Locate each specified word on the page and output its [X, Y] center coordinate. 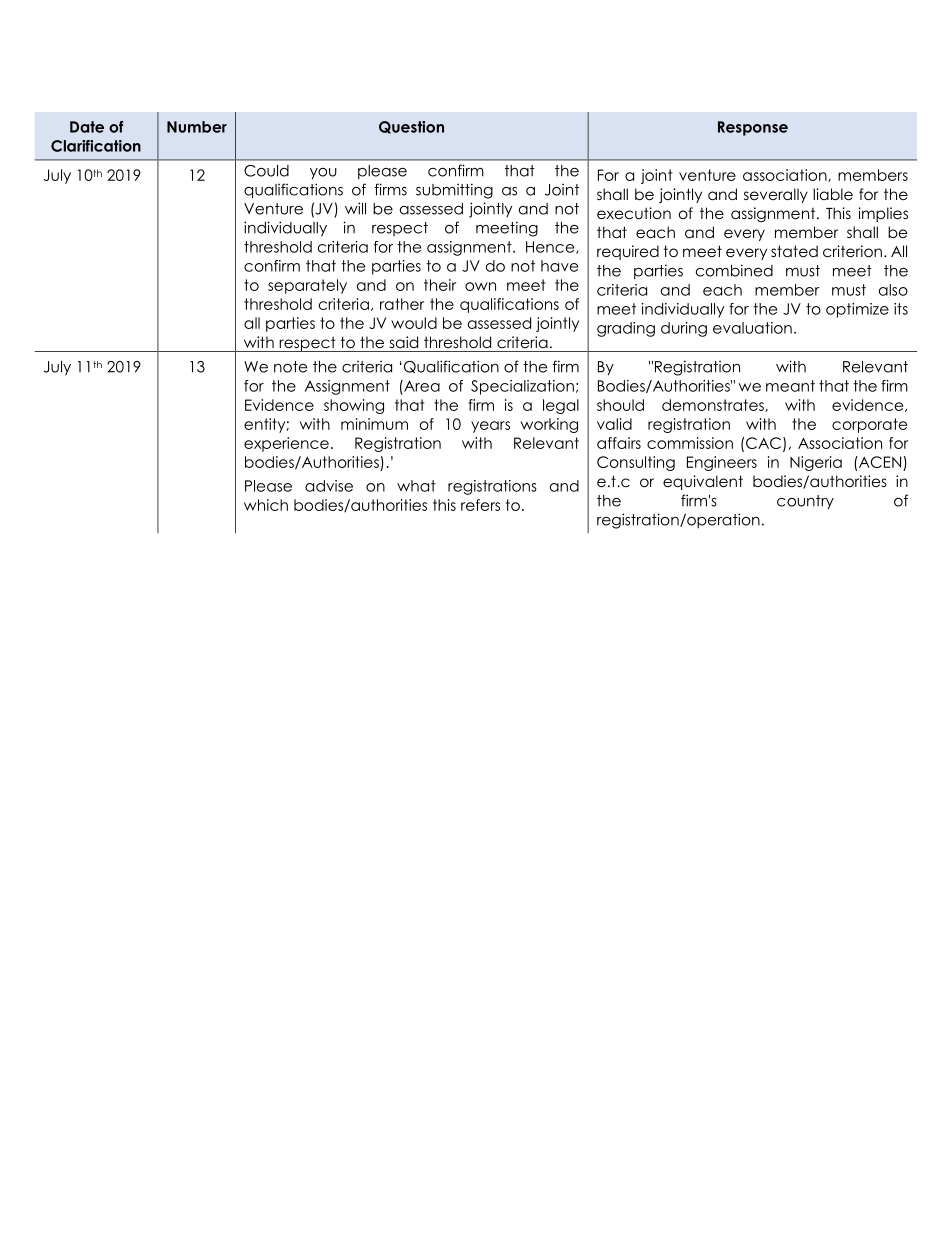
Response [753, 128]
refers [480, 505]
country [805, 502]
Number [197, 127]
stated [794, 251]
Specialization [522, 387]
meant [790, 386]
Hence [551, 247]
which [266, 505]
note [290, 367]
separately [307, 286]
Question [411, 127]
